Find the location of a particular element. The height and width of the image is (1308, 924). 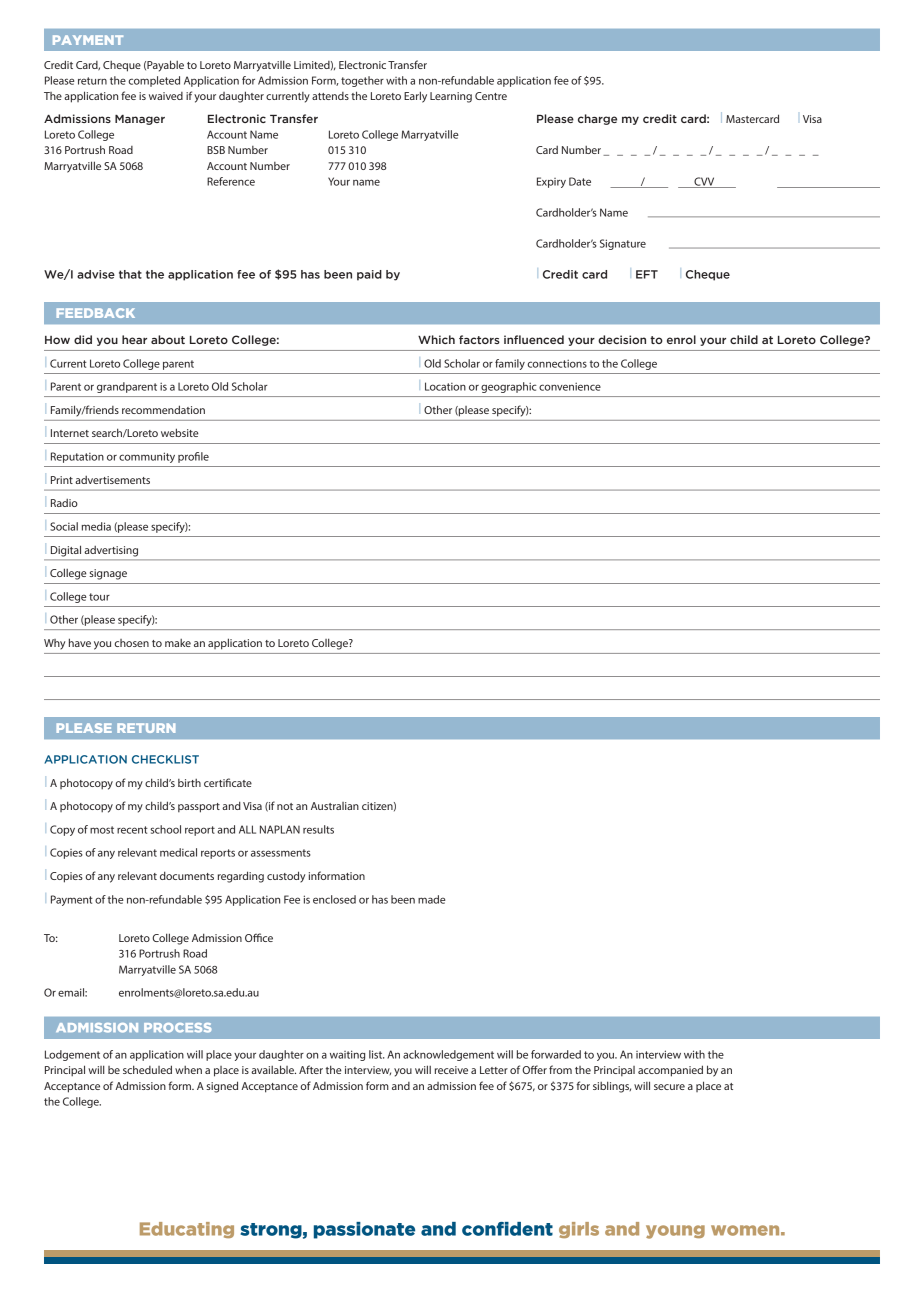

forwarded is located at coordinates (556, 1054).
